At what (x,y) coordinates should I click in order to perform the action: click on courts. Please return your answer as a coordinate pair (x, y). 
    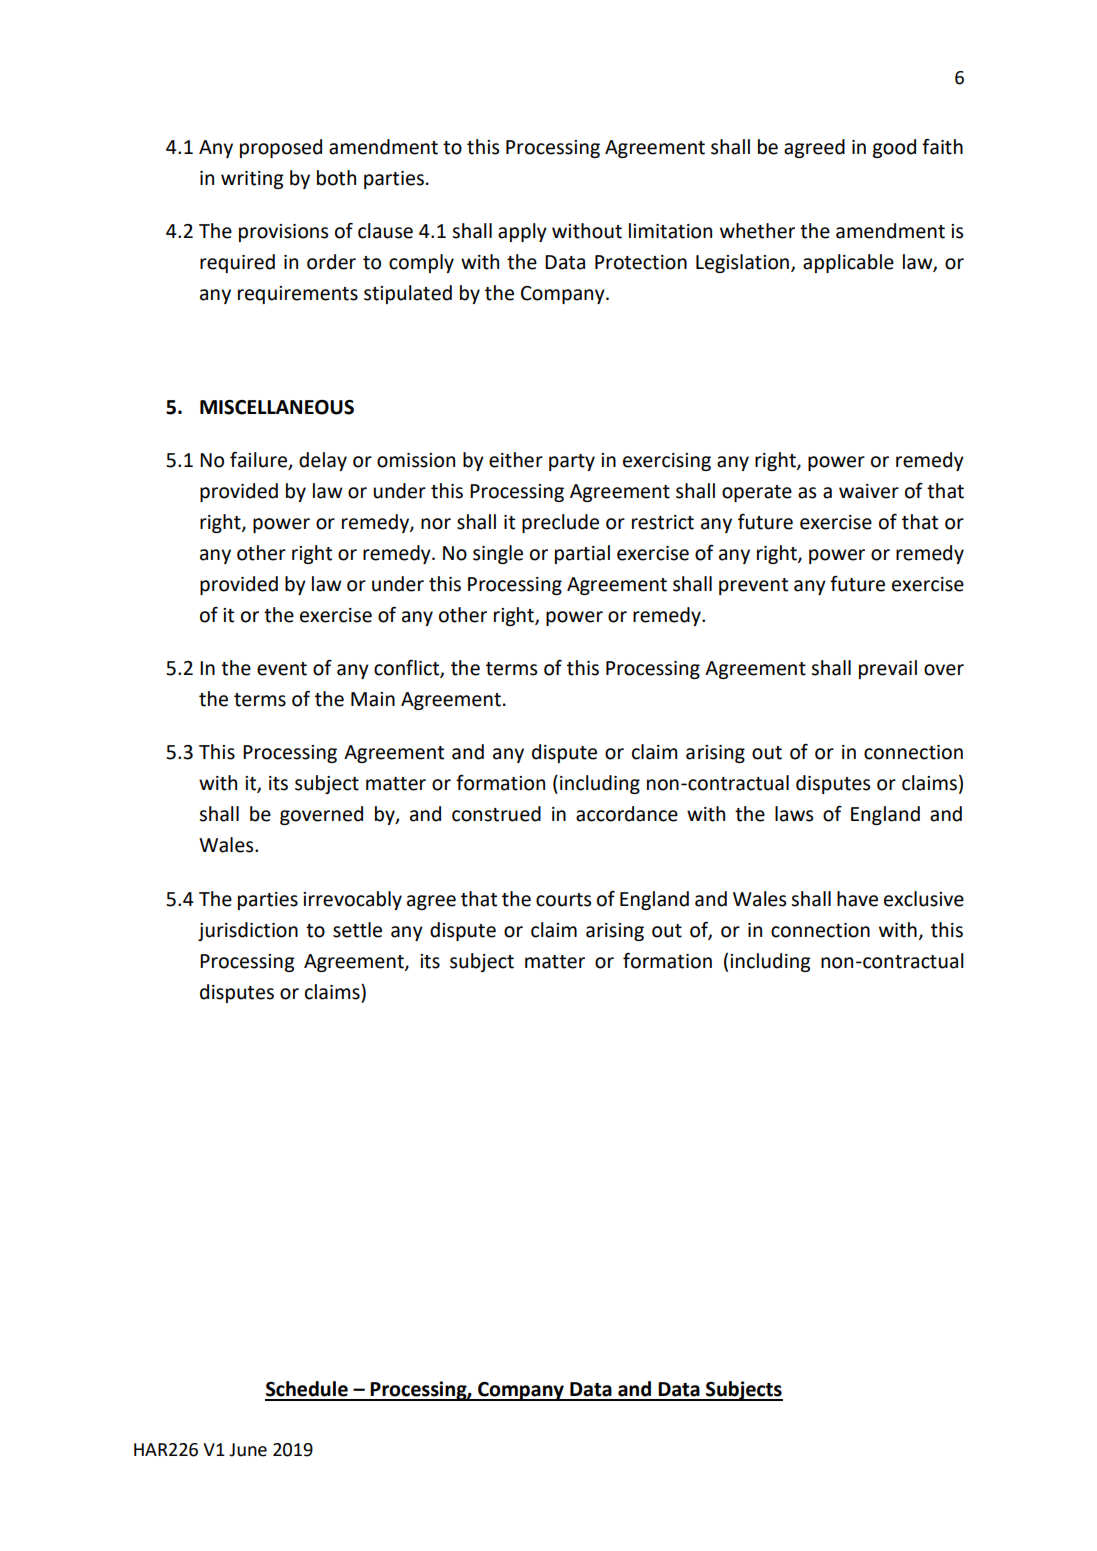
    Looking at the image, I should click on (563, 900).
